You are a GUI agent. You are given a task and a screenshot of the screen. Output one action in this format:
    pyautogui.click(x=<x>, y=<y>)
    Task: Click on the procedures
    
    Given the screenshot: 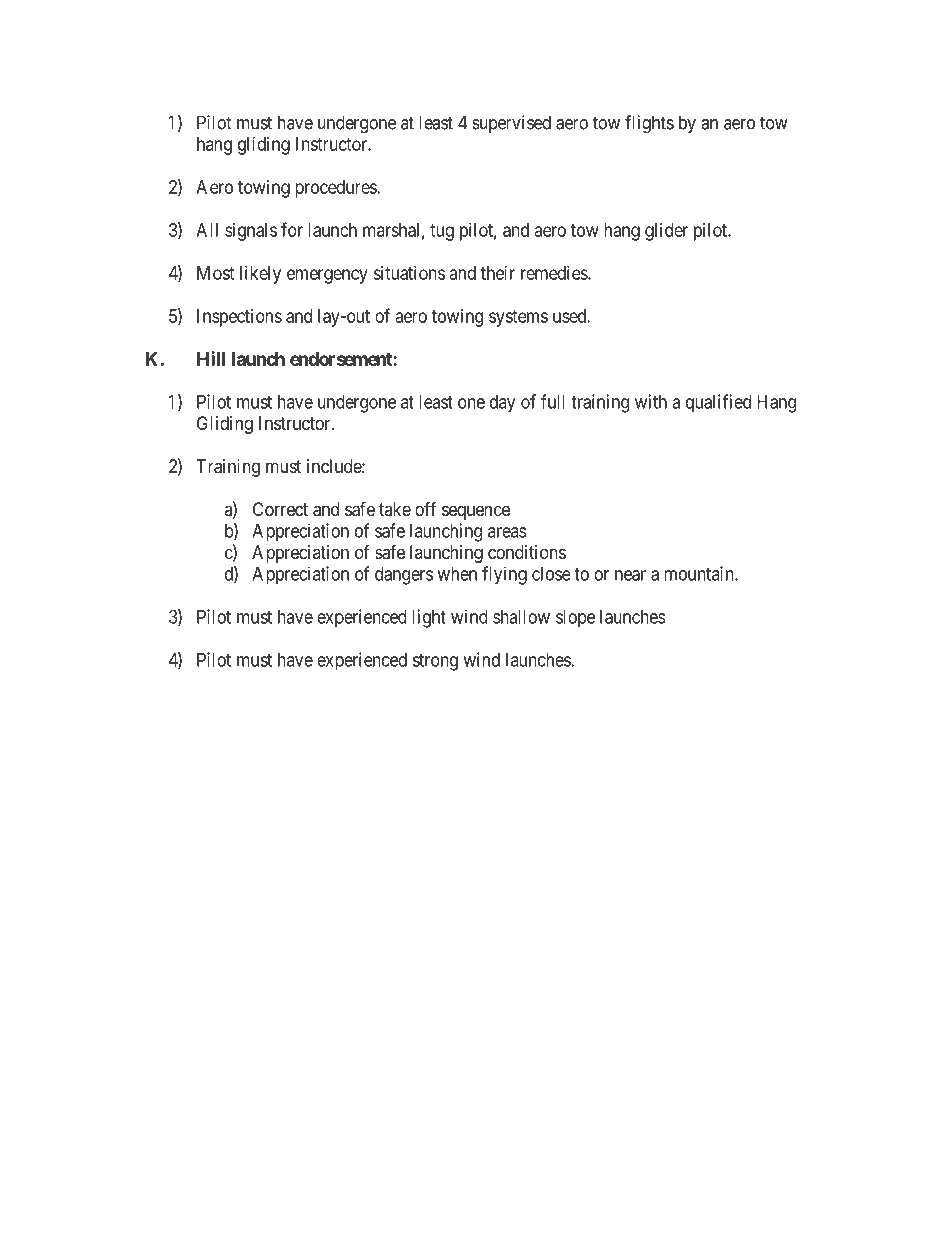 What is the action you would take?
    pyautogui.click(x=336, y=189)
